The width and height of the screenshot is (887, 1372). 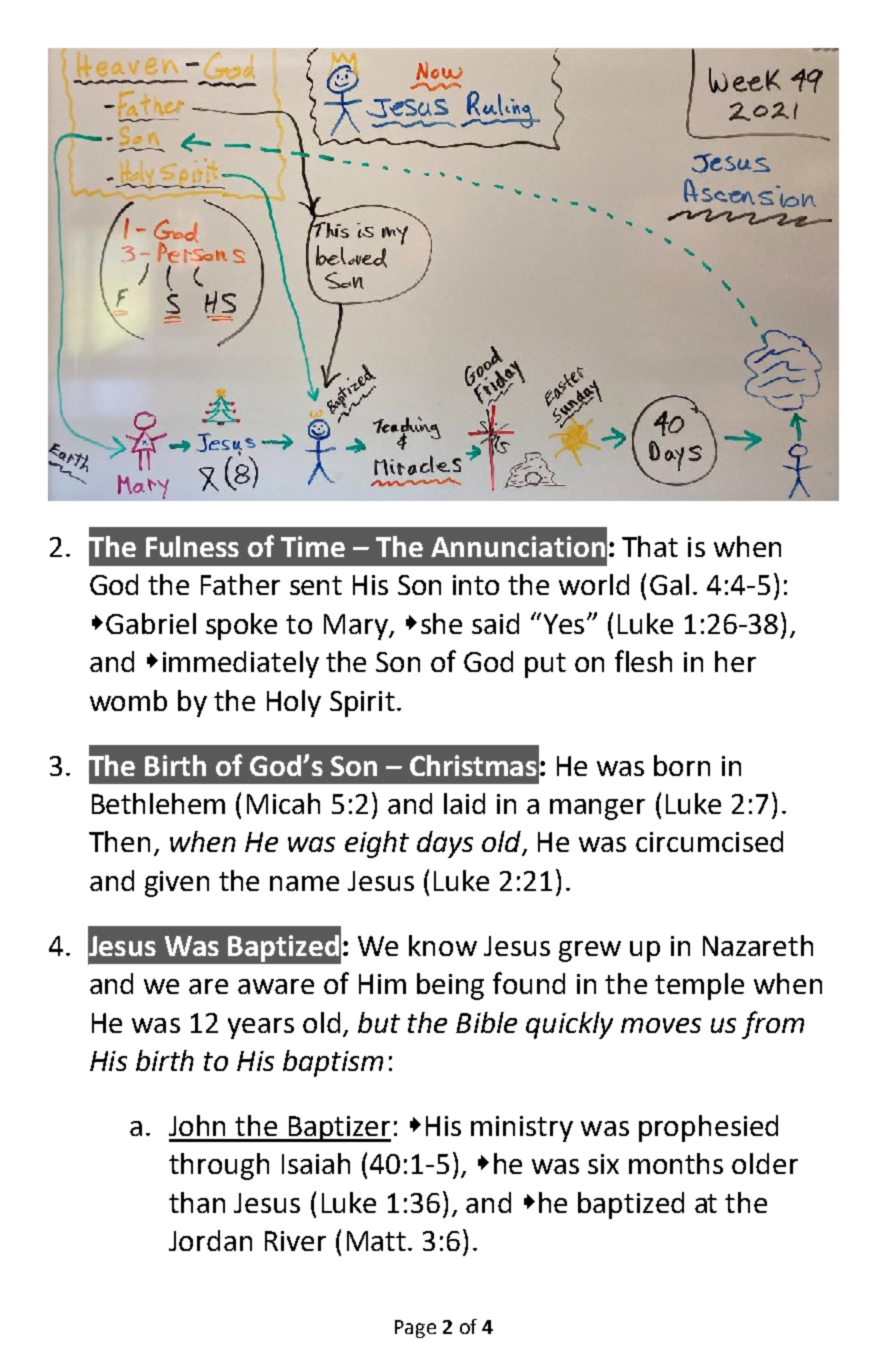 What do you see at coordinates (192, 546) in the screenshot?
I see `Fulness` at bounding box center [192, 546].
